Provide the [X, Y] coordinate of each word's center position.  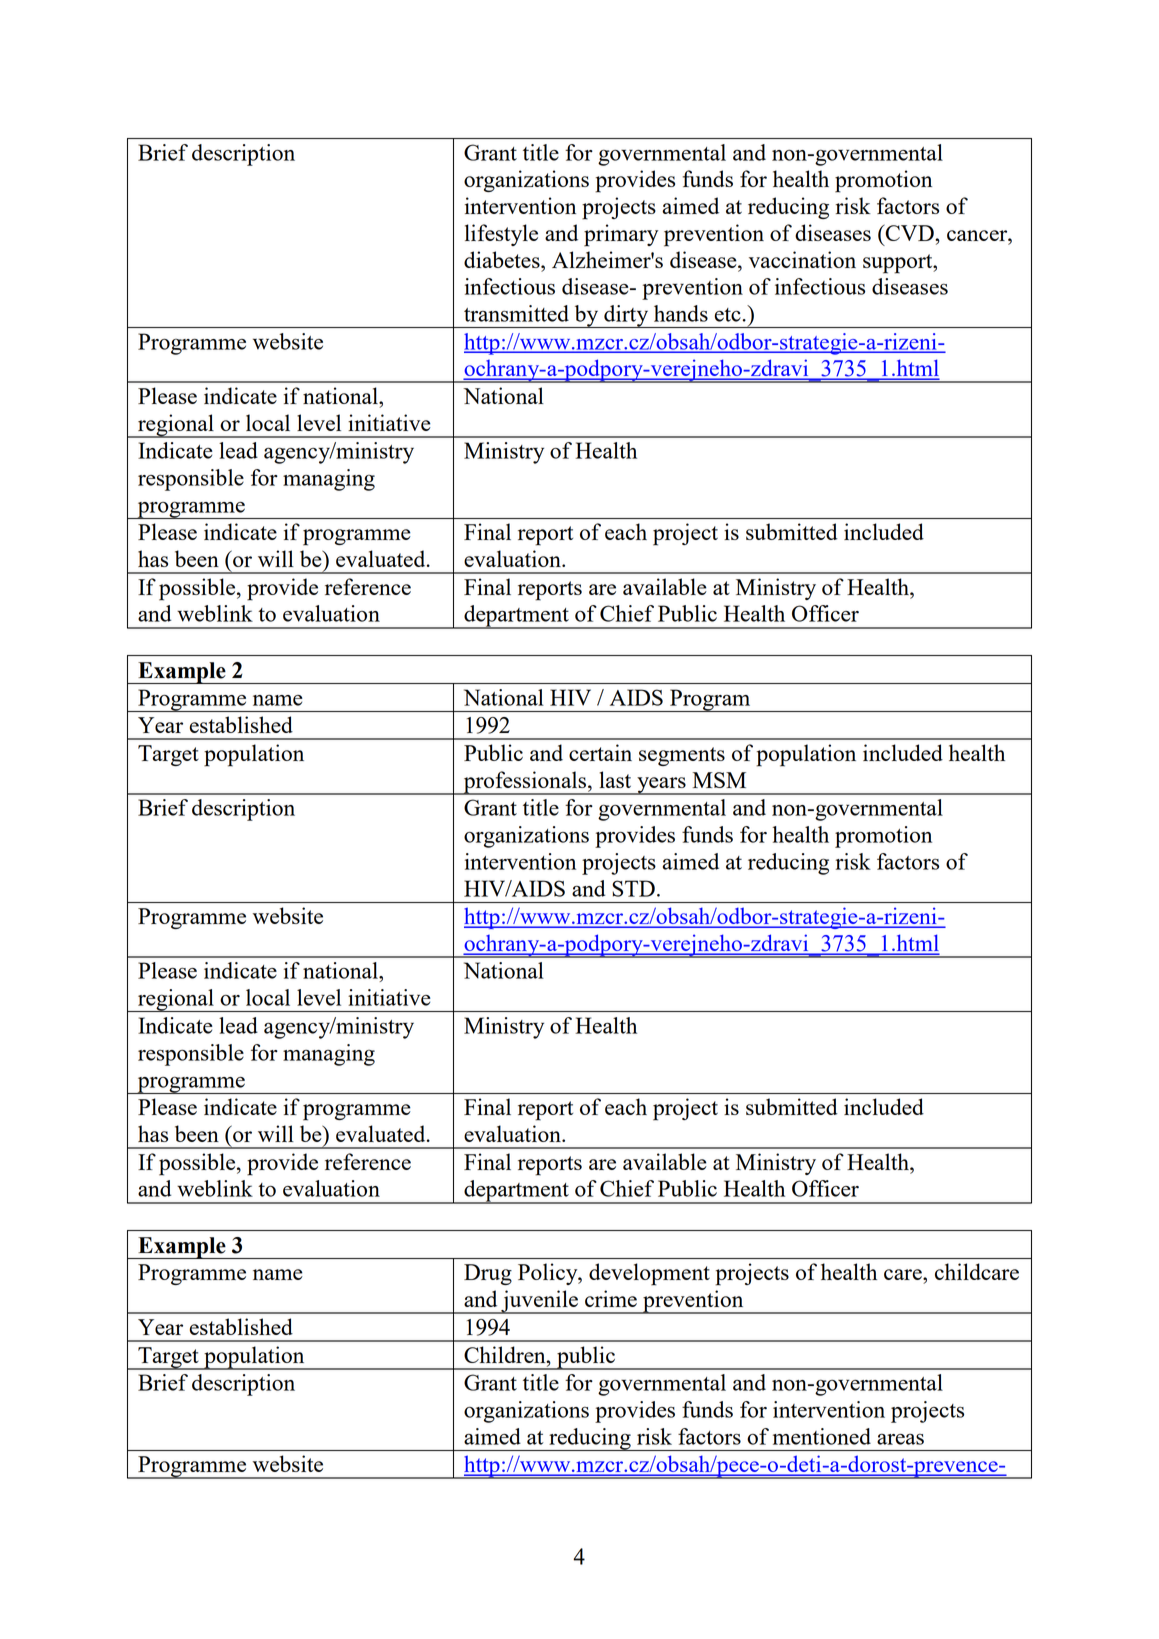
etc [728, 315]
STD [633, 888]
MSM [719, 780]
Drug [488, 1274]
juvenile [539, 1302]
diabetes [503, 259]
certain [600, 752]
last [615, 779]
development [649, 1274]
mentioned [822, 1436]
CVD [910, 232]
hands [681, 313]
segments [682, 756]
